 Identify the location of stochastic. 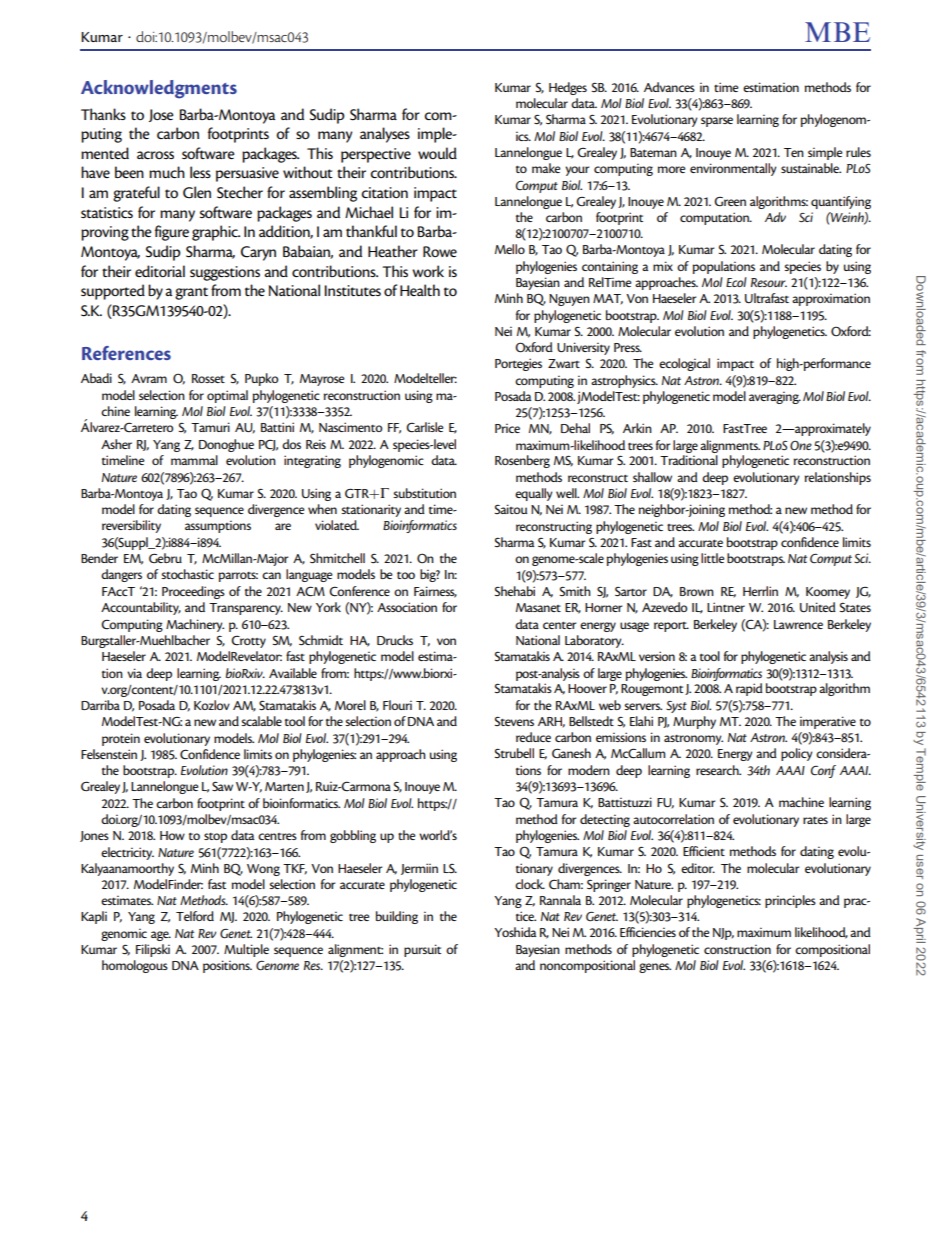
(187, 574).
